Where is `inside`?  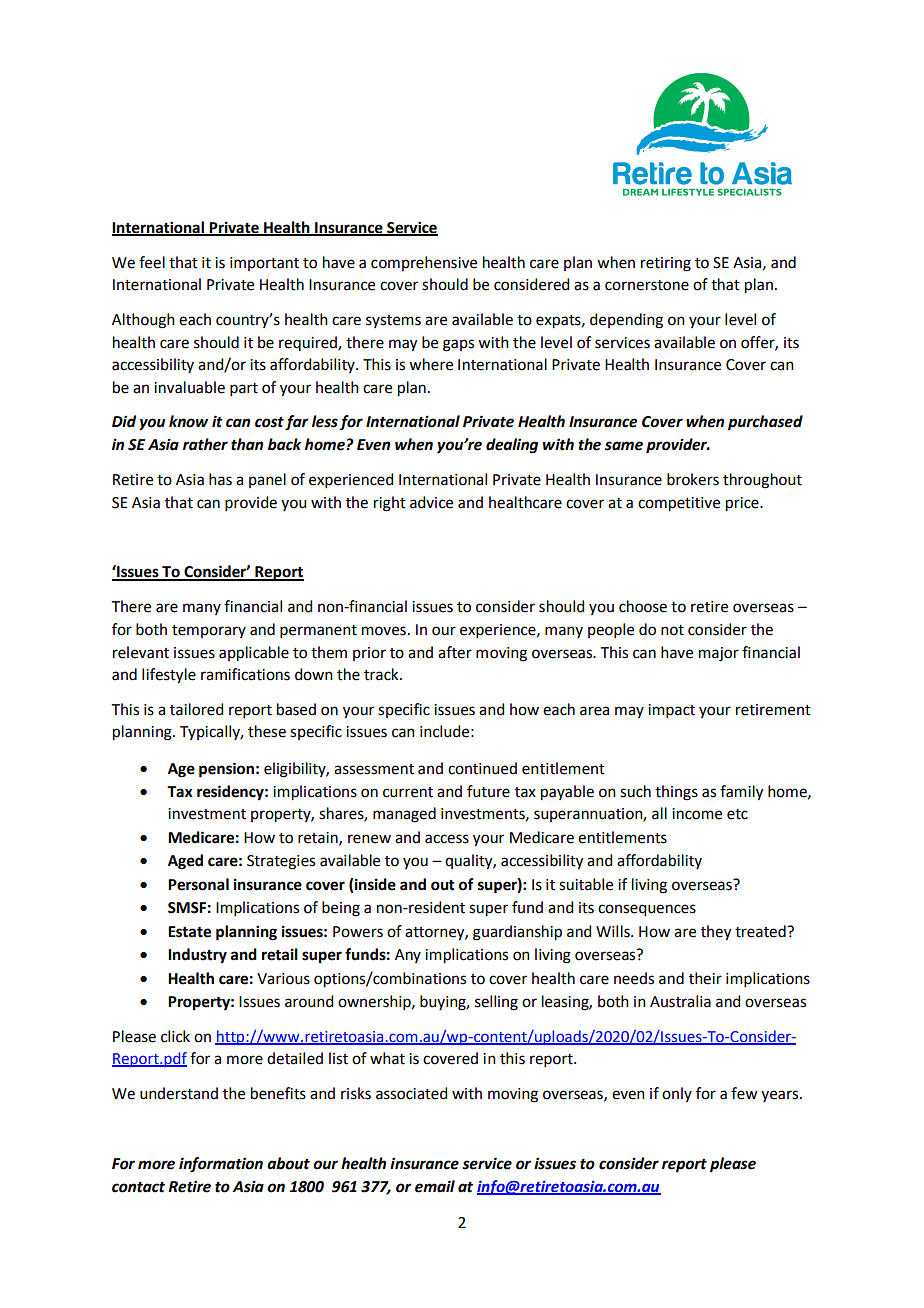 inside is located at coordinates (374, 884).
